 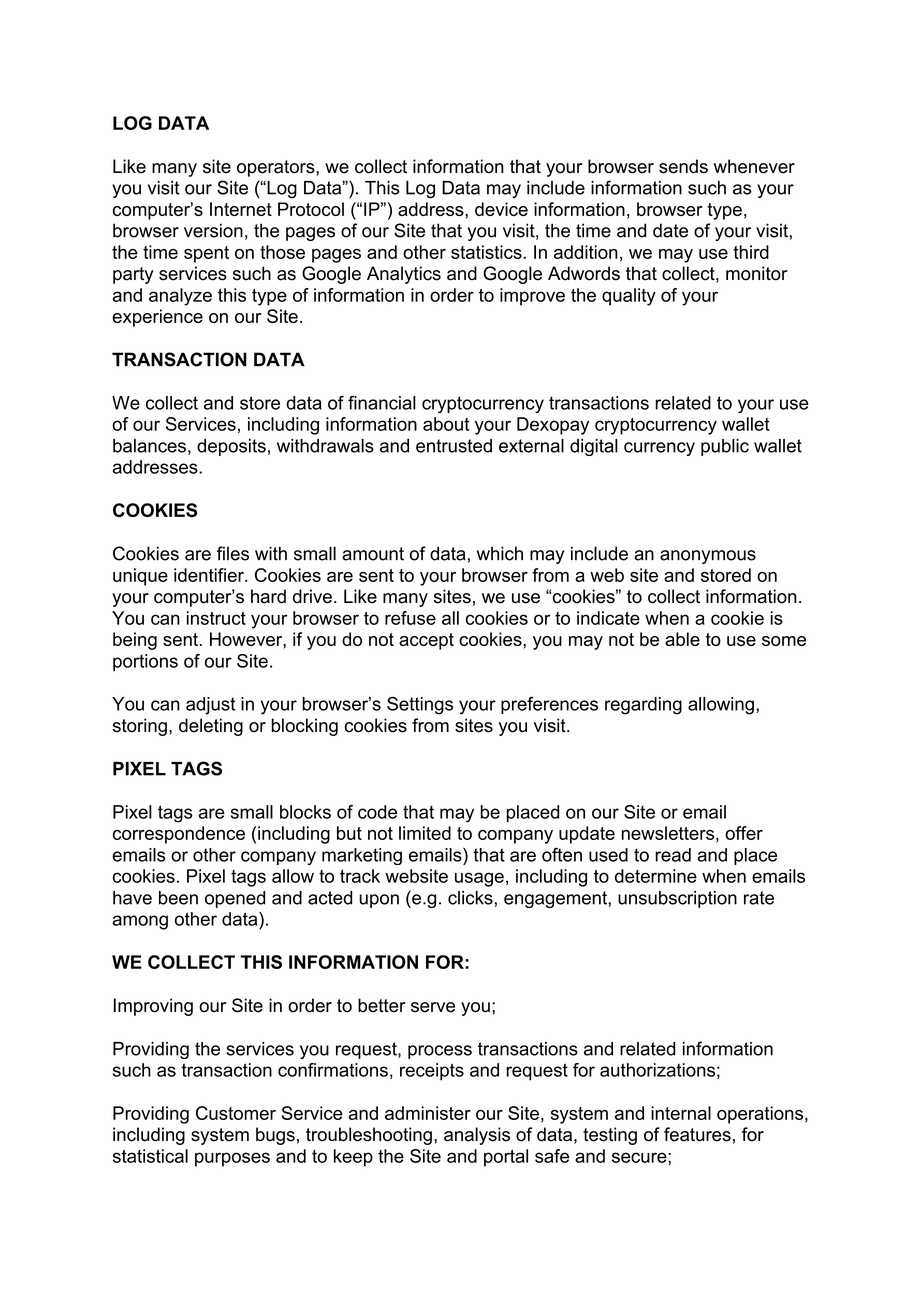 I want to click on sends, so click(x=683, y=166).
